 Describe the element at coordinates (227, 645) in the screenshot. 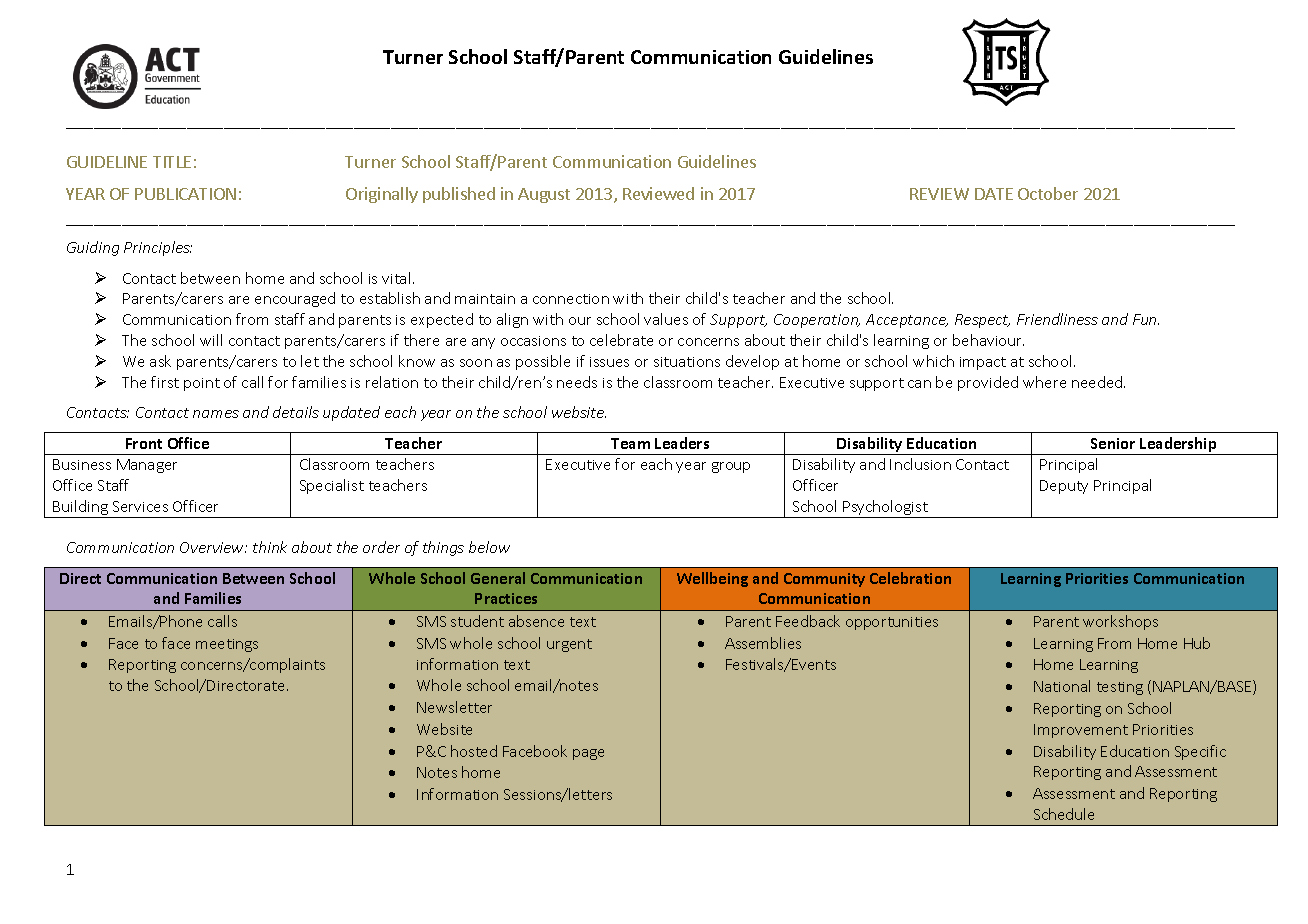

I see `meetings` at that location.
